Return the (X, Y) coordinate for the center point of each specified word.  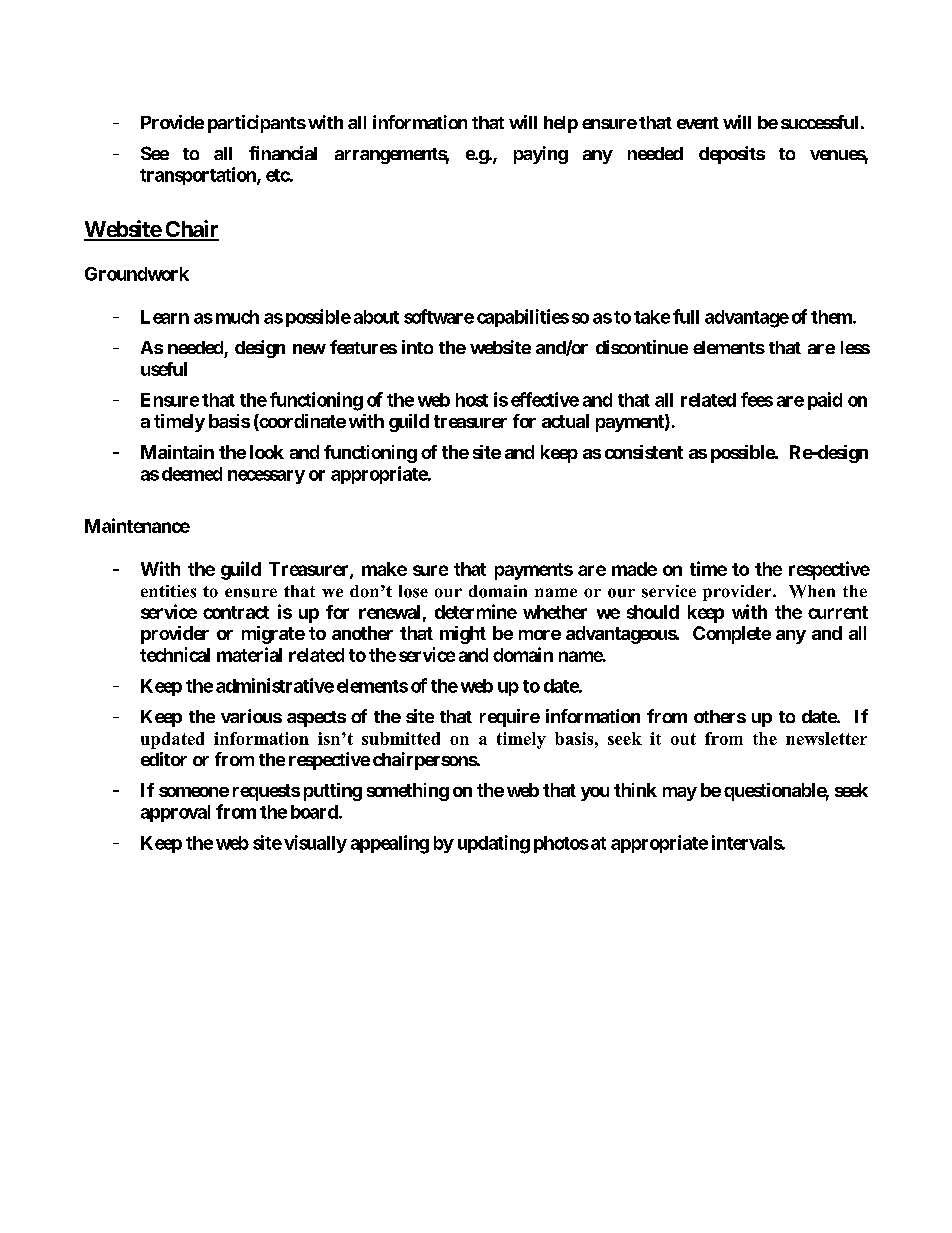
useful (164, 369)
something (408, 792)
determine (476, 611)
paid (825, 401)
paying (541, 155)
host (472, 400)
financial (283, 153)
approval (175, 813)
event (698, 123)
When (812, 591)
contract (236, 612)
